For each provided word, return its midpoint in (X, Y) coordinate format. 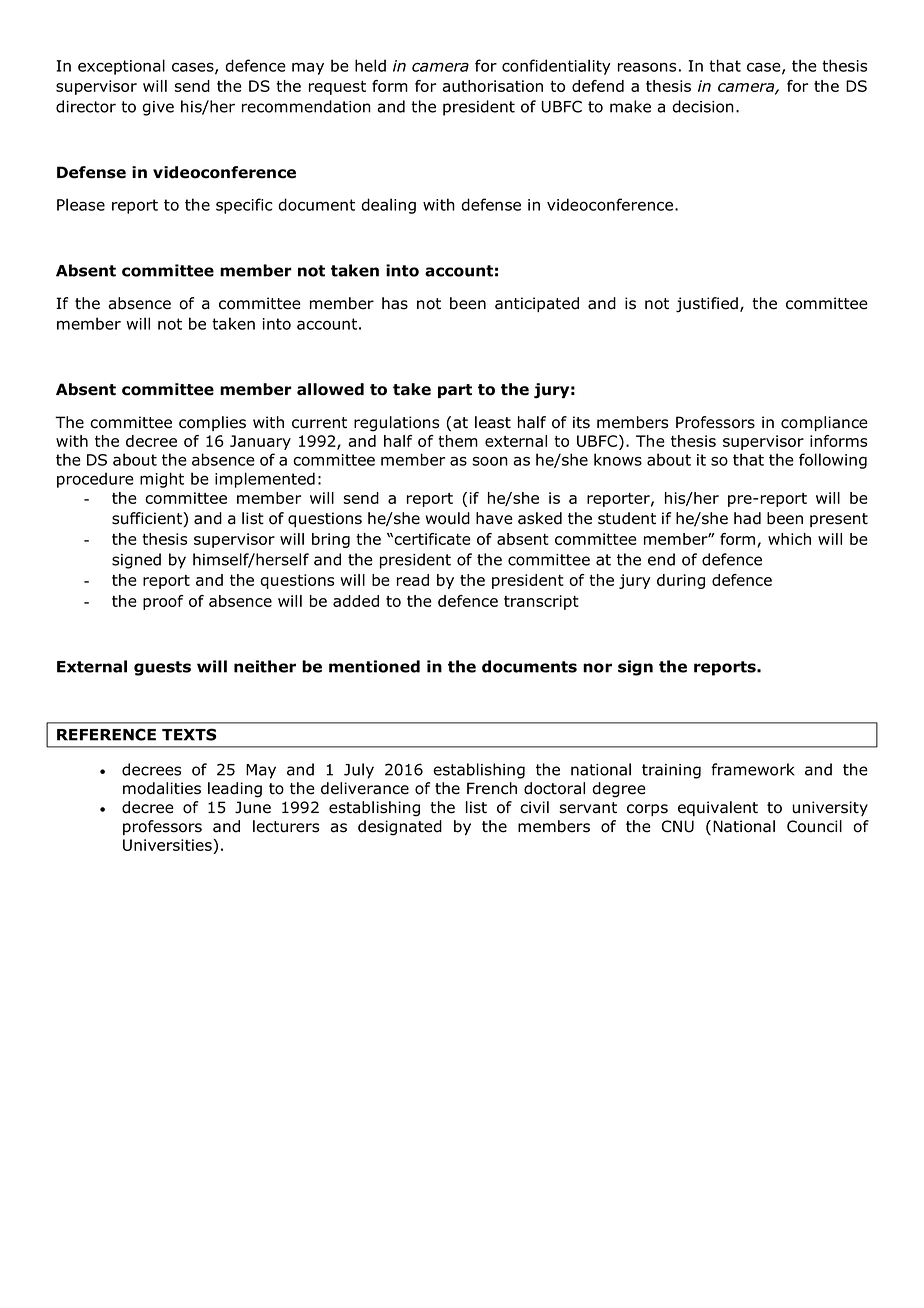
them (458, 441)
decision (703, 106)
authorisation (492, 86)
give (158, 108)
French (492, 788)
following (833, 461)
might (162, 480)
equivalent (718, 808)
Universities (168, 846)
